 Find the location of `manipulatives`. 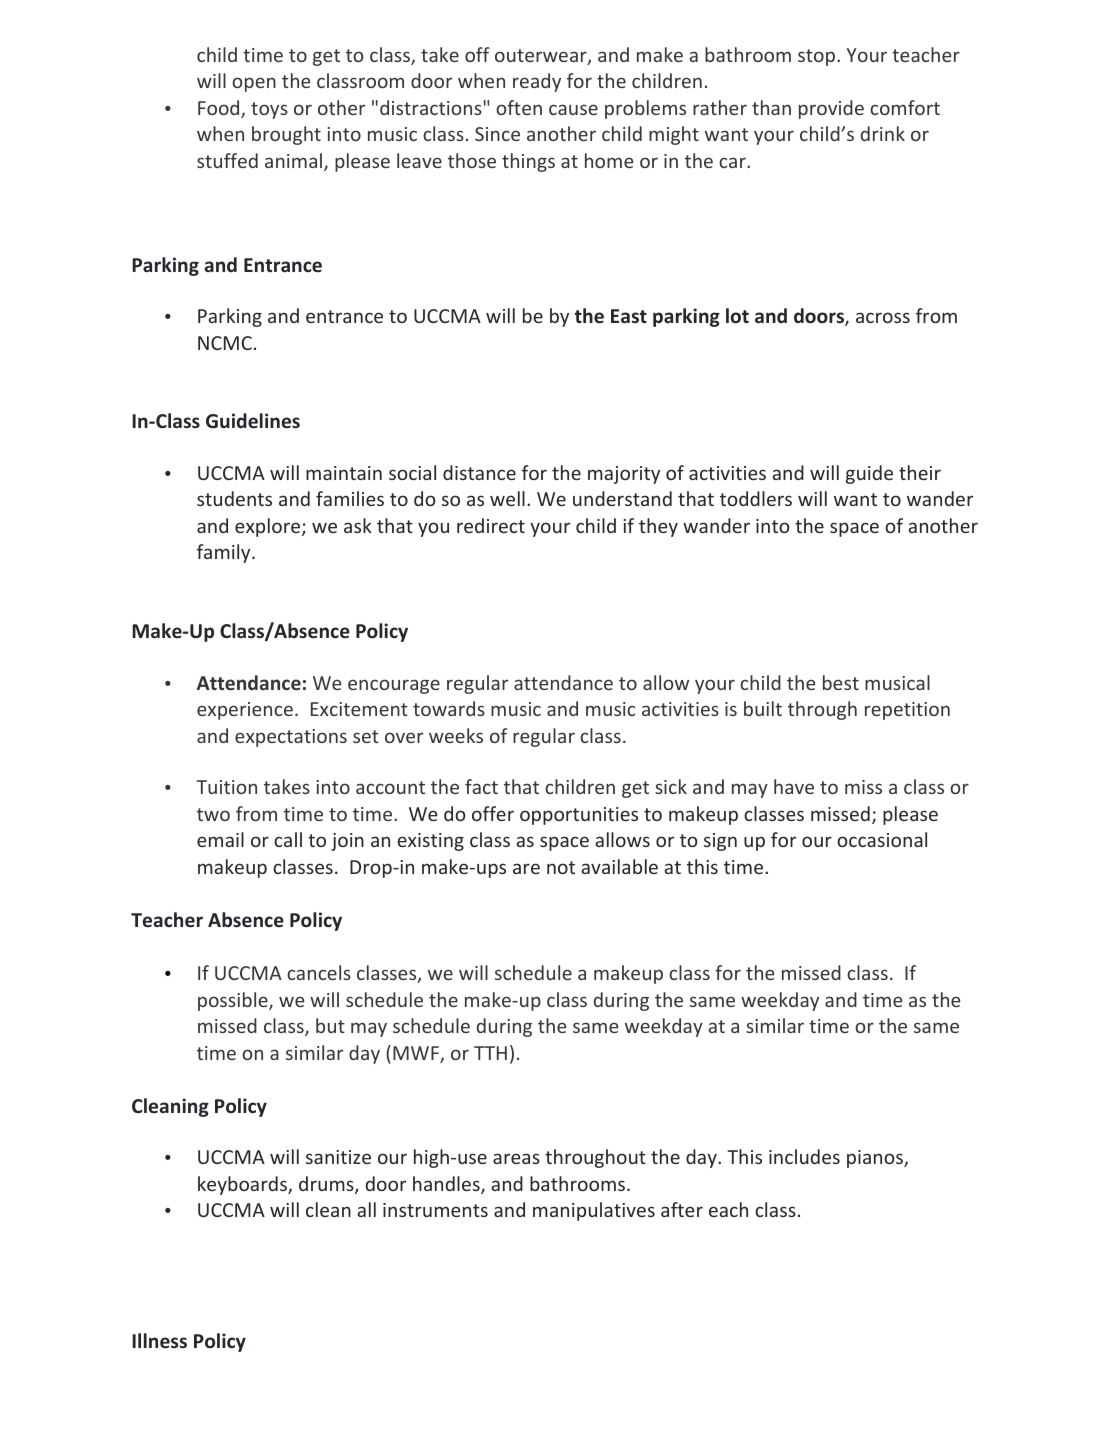

manipulatives is located at coordinates (594, 1211).
